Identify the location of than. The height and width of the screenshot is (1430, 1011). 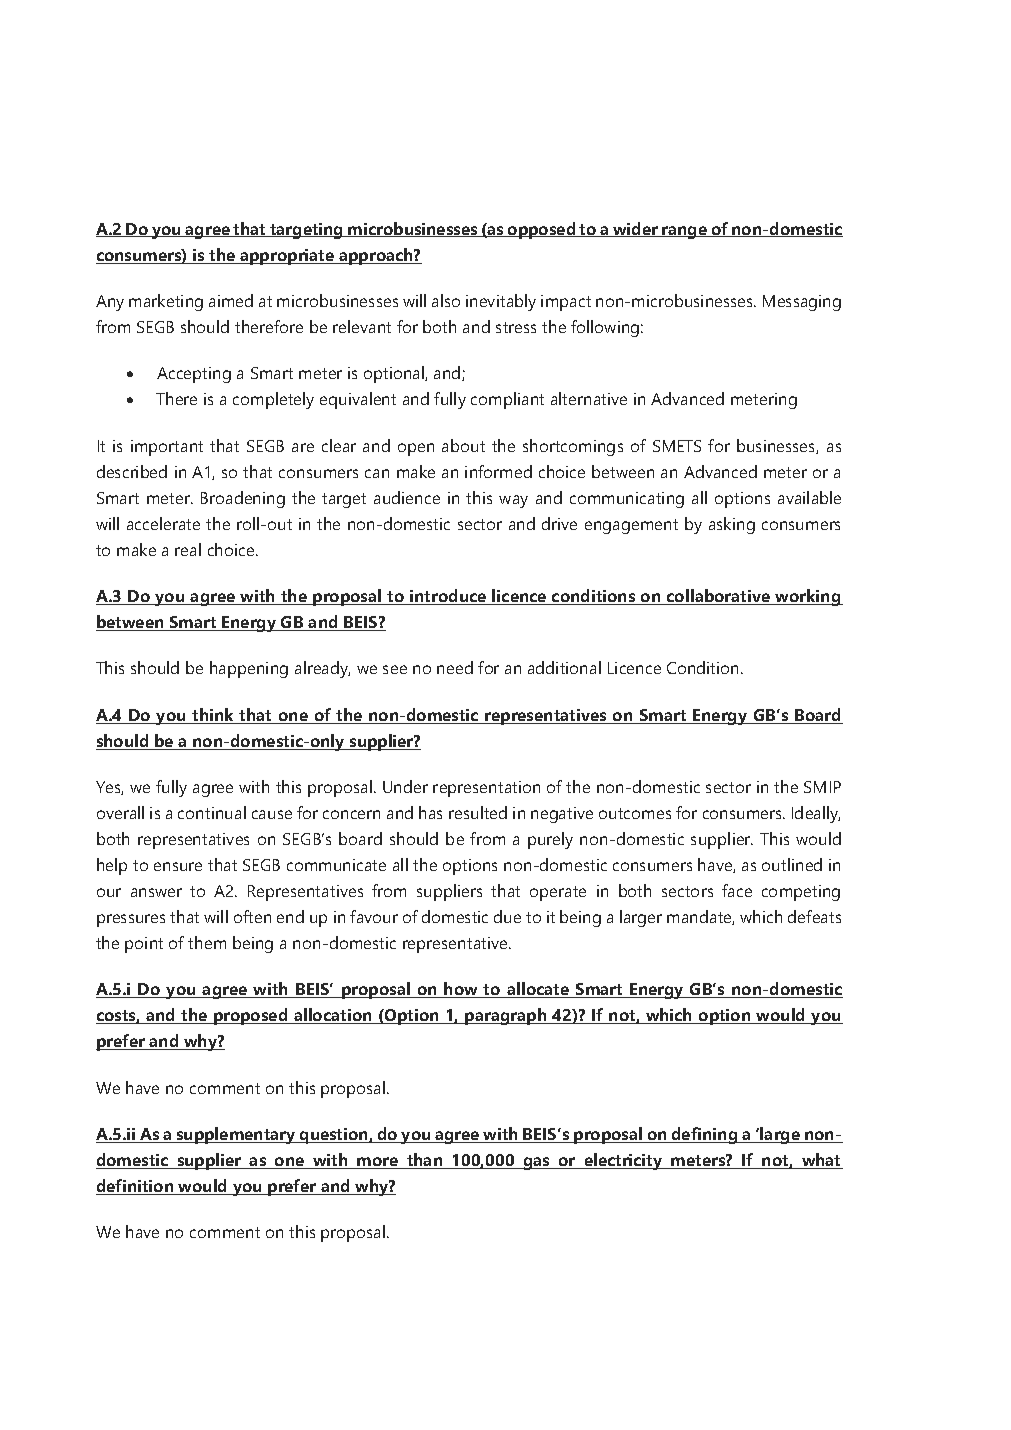
(425, 1161).
